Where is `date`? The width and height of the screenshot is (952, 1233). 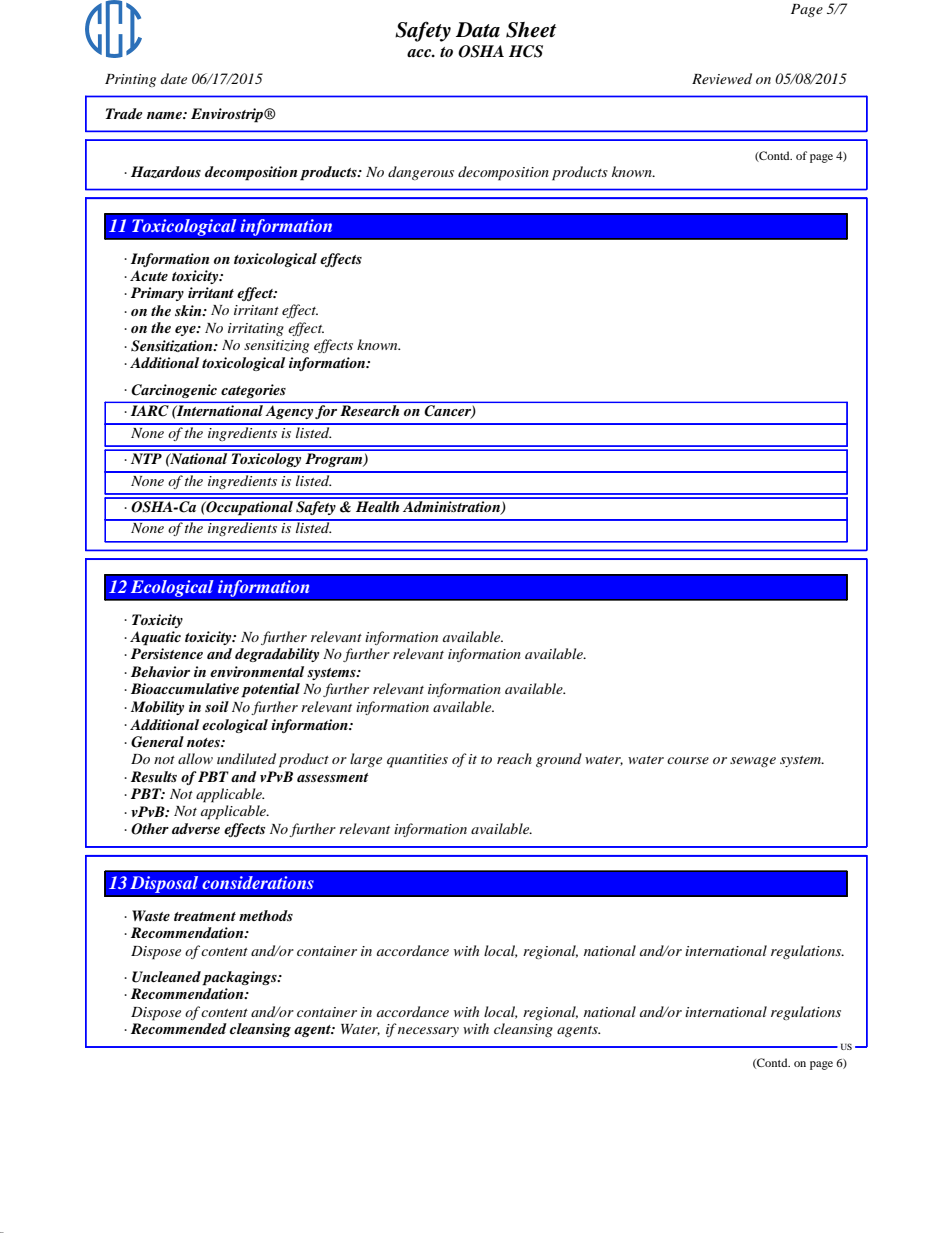
date is located at coordinates (174, 78).
